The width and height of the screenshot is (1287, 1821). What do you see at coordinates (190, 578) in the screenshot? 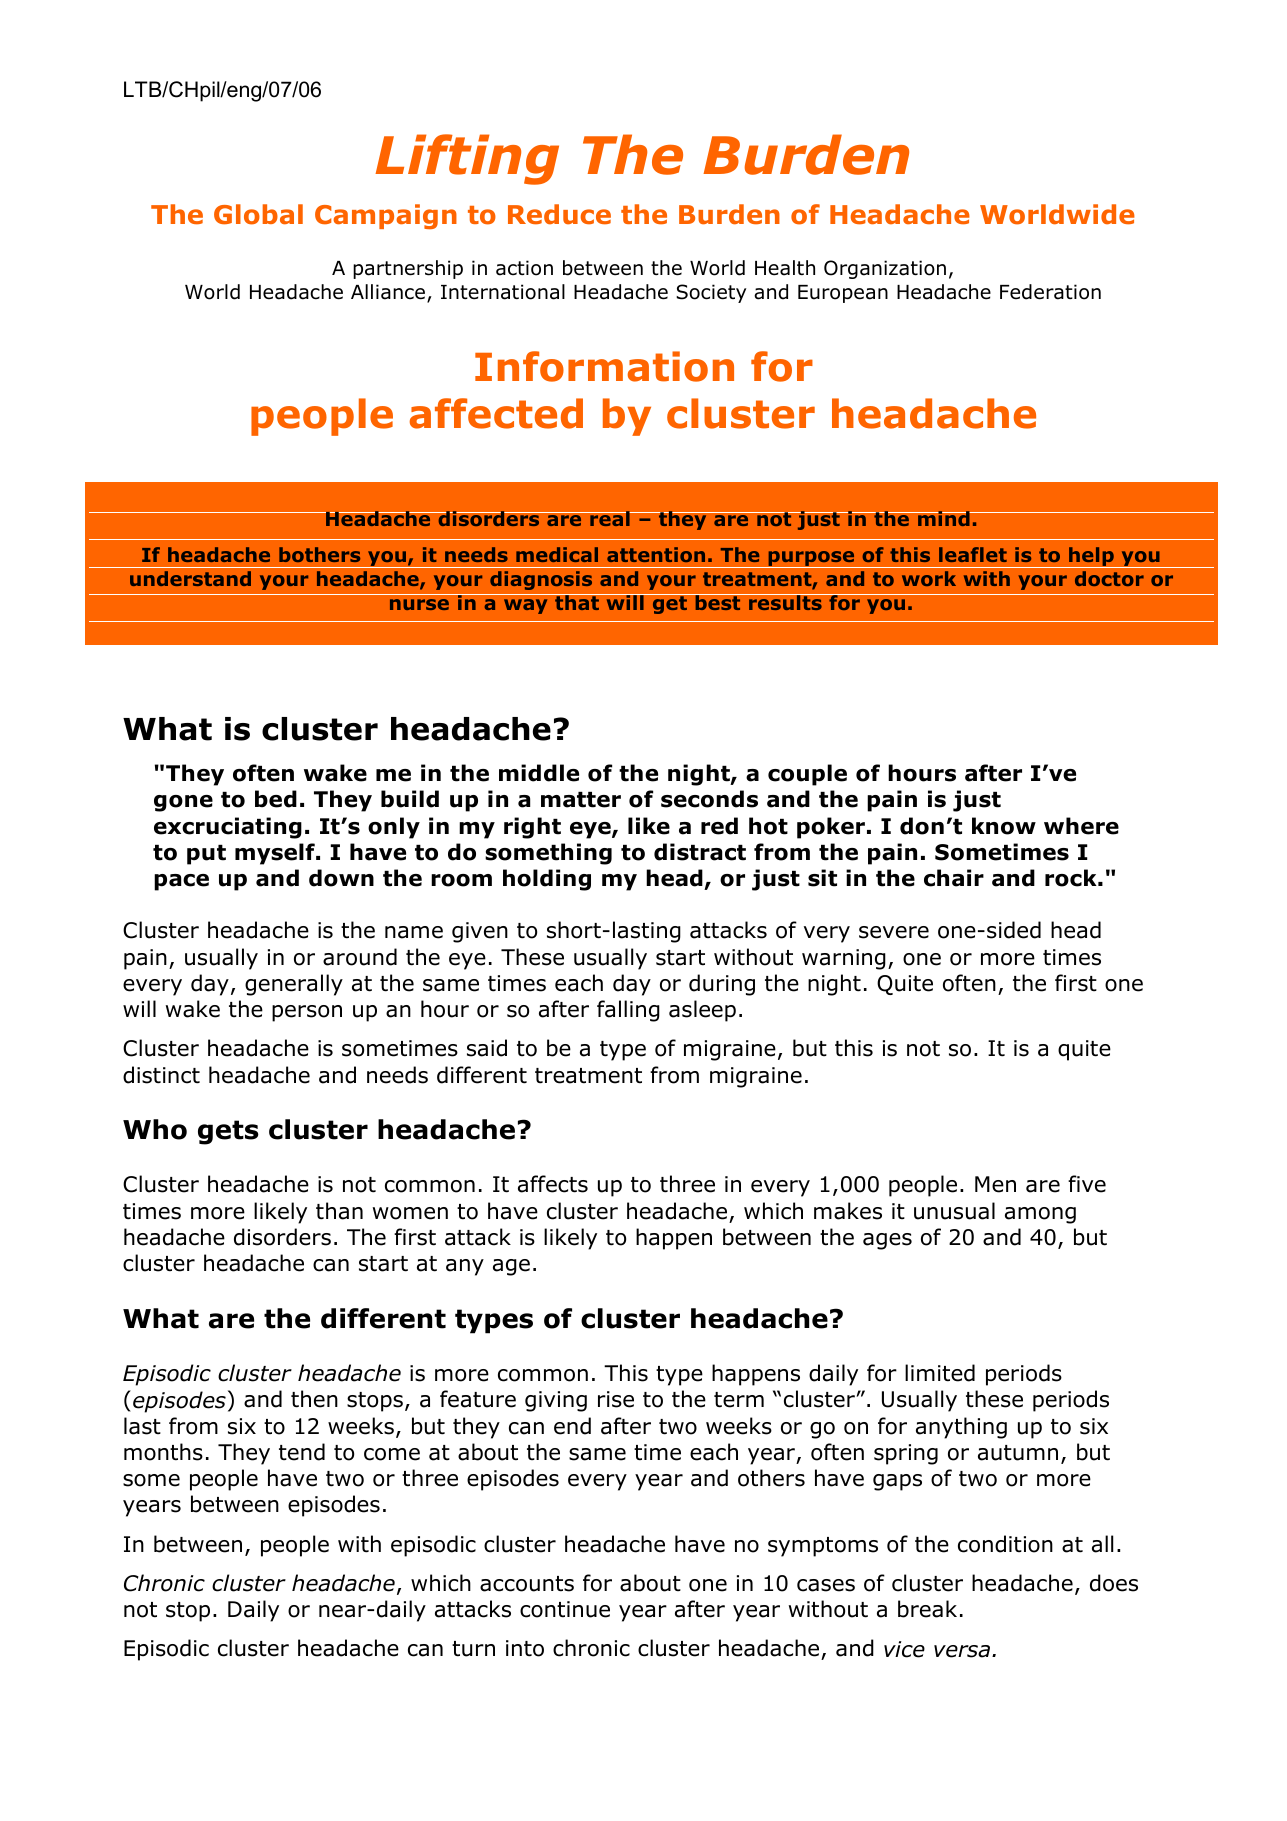
I see `understand` at bounding box center [190, 578].
